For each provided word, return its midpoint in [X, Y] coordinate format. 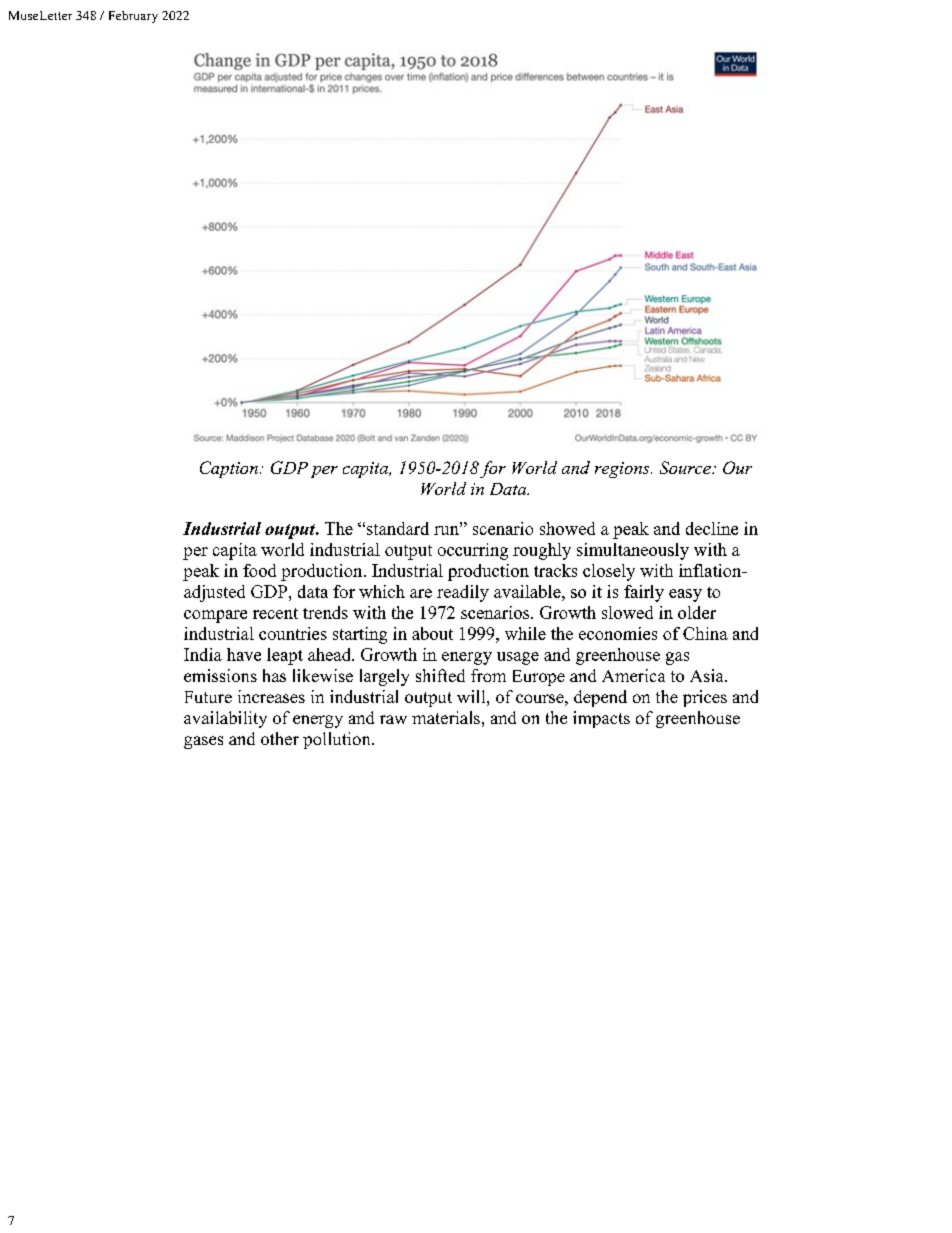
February [133, 17]
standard [398, 528]
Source [686, 467]
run [447, 530]
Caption [229, 469]
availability [225, 719]
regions [623, 470]
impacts [601, 719]
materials [446, 717]
